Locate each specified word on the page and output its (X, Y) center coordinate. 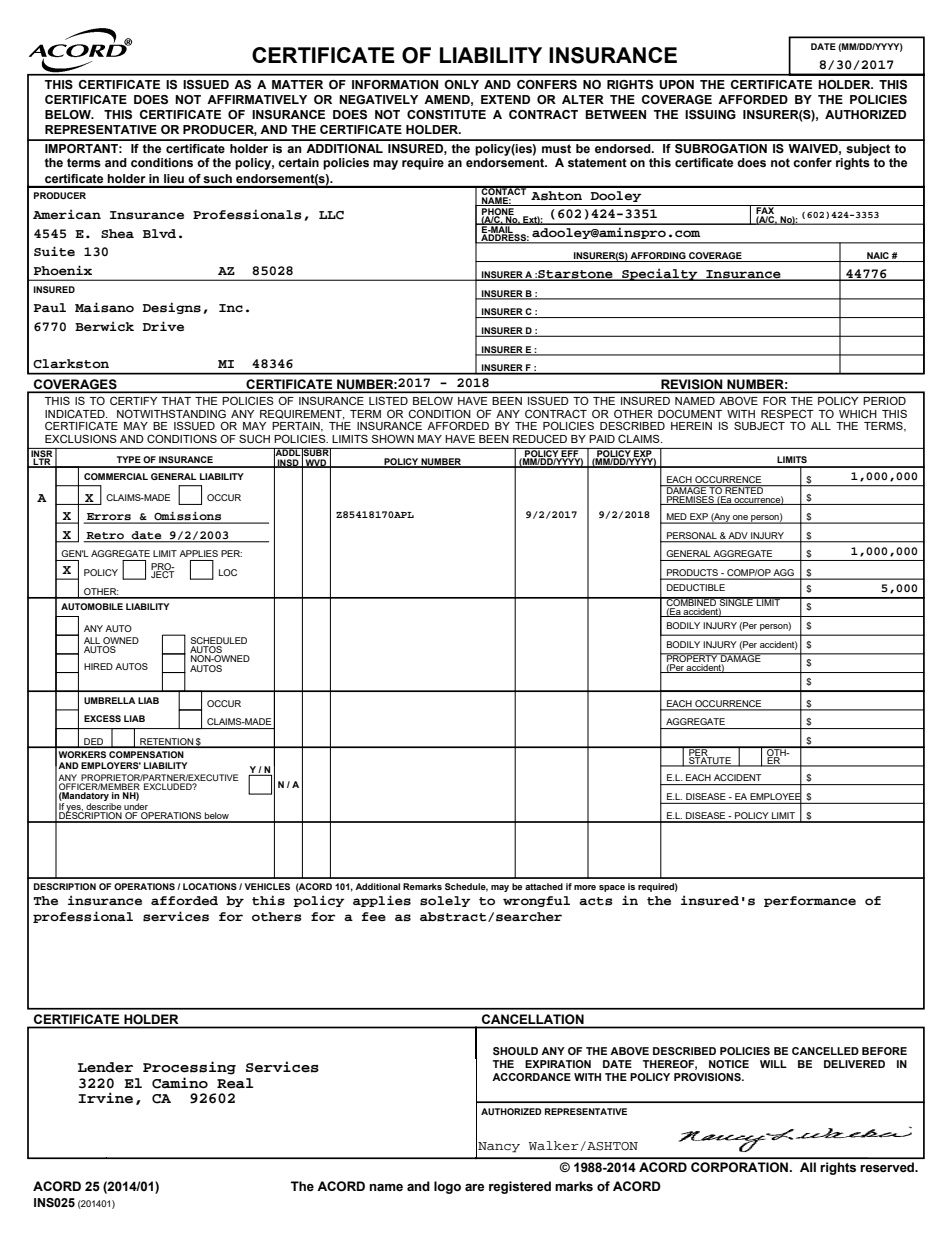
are (475, 1187)
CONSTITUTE (446, 114)
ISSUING (710, 115)
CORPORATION (739, 1167)
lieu (174, 178)
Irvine (105, 1098)
